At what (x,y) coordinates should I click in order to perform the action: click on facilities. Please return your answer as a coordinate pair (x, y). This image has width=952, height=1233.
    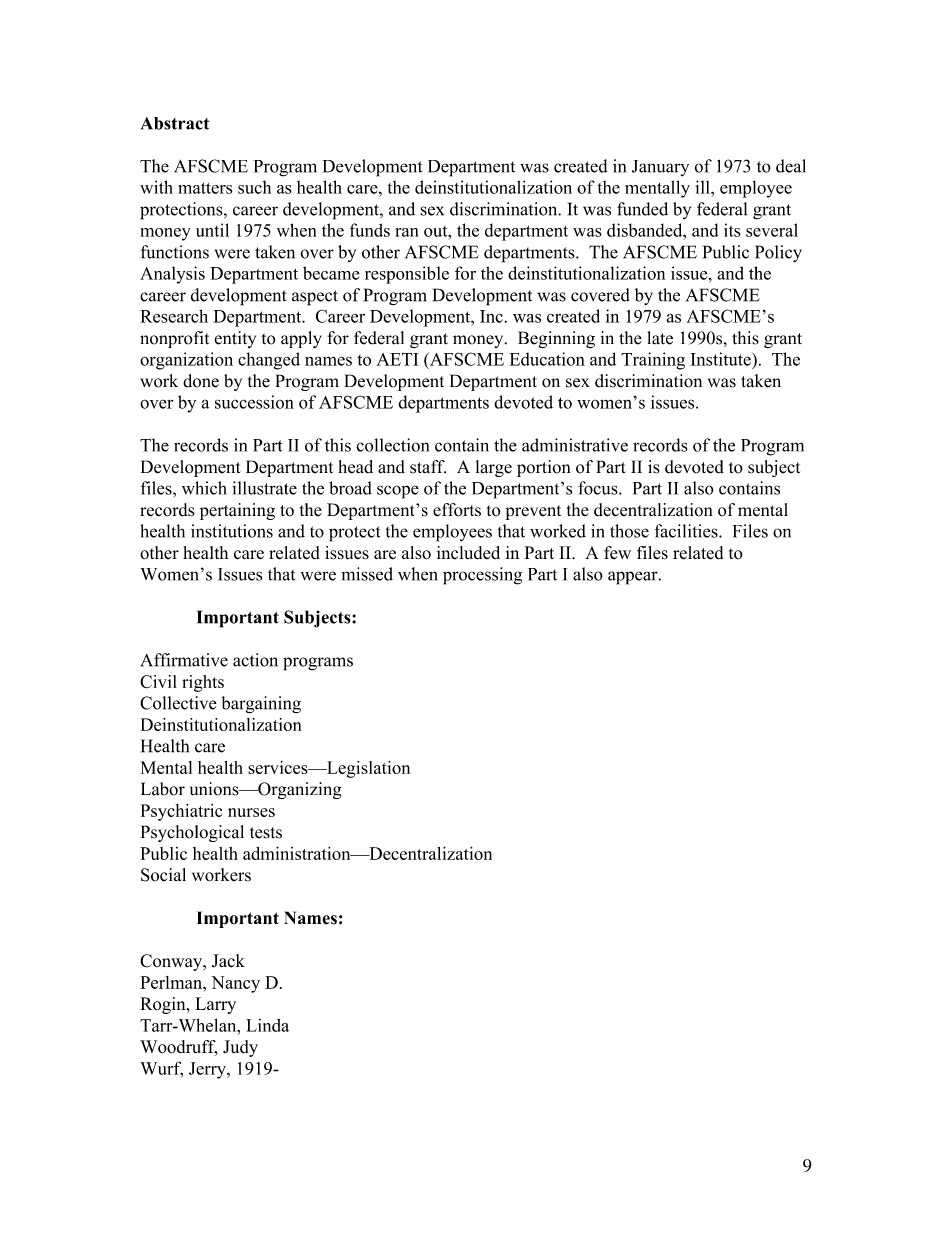
    Looking at the image, I should click on (687, 531).
